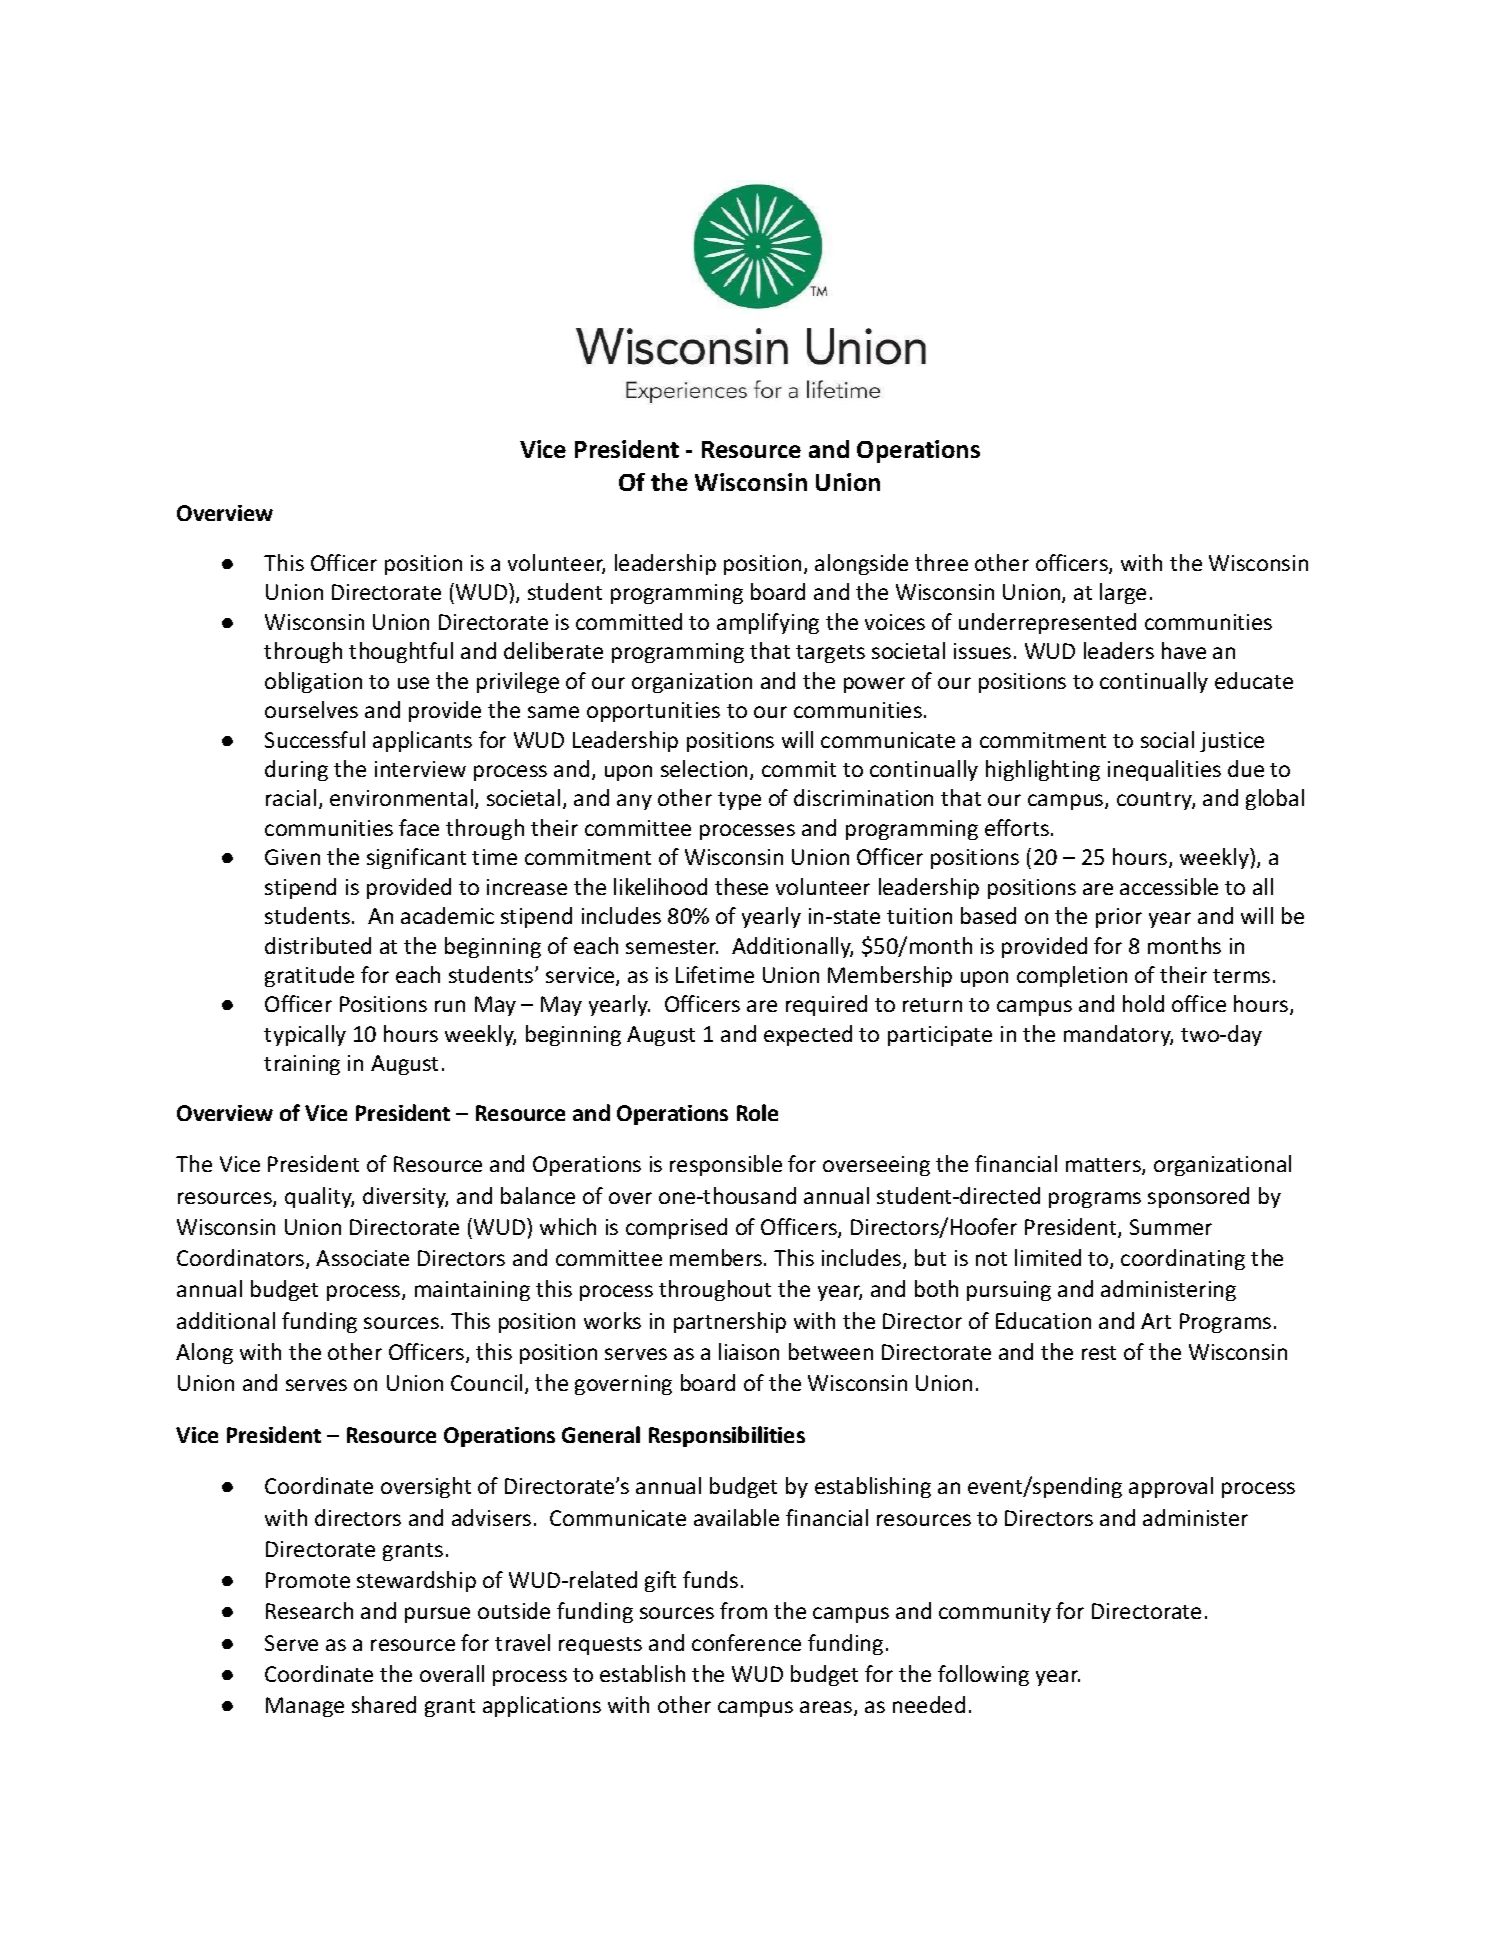 Image resolution: width=1501 pixels, height=1942 pixels. Describe the element at coordinates (384, 1704) in the page. I see `shared` at that location.
